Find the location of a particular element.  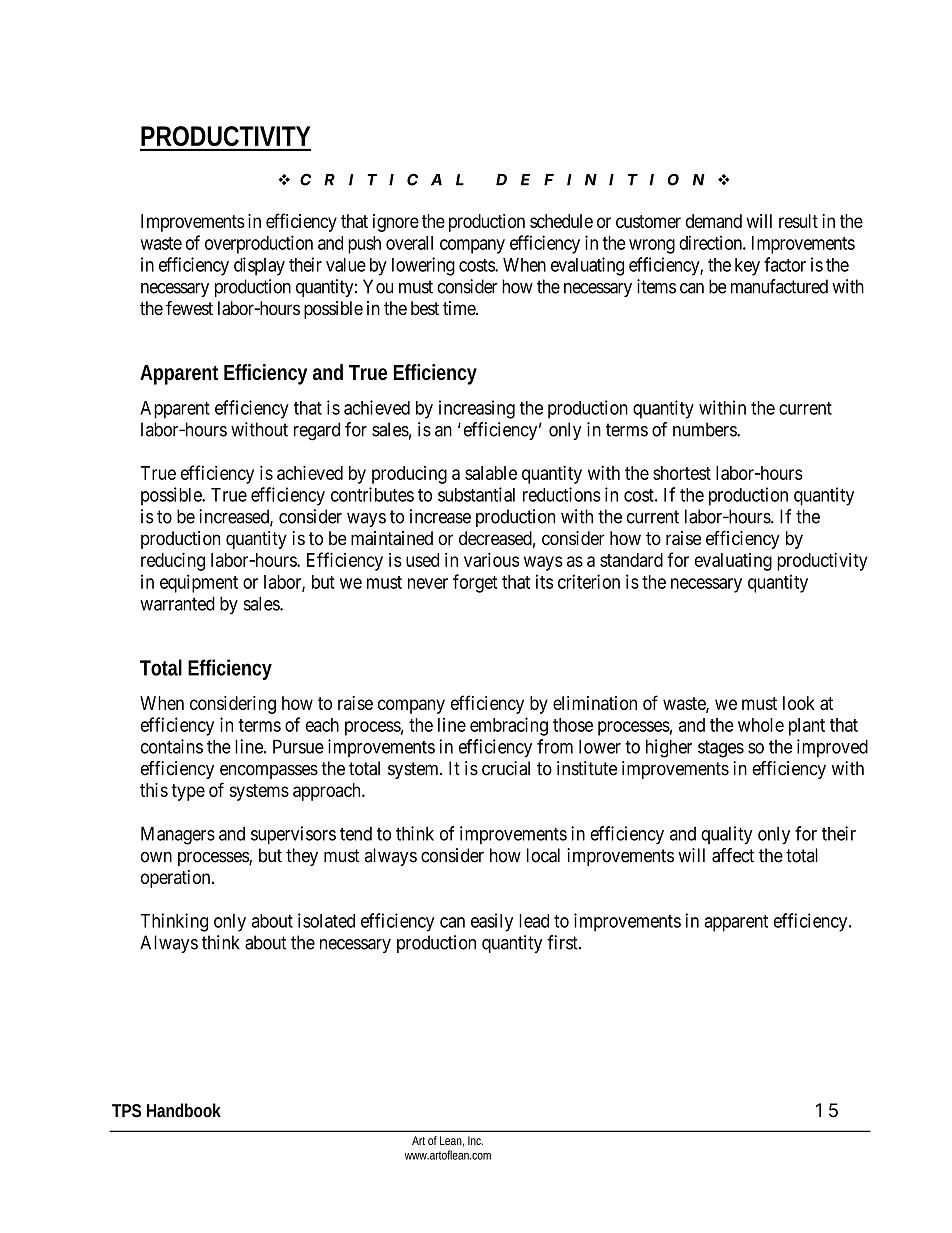

operation is located at coordinates (177, 879).
